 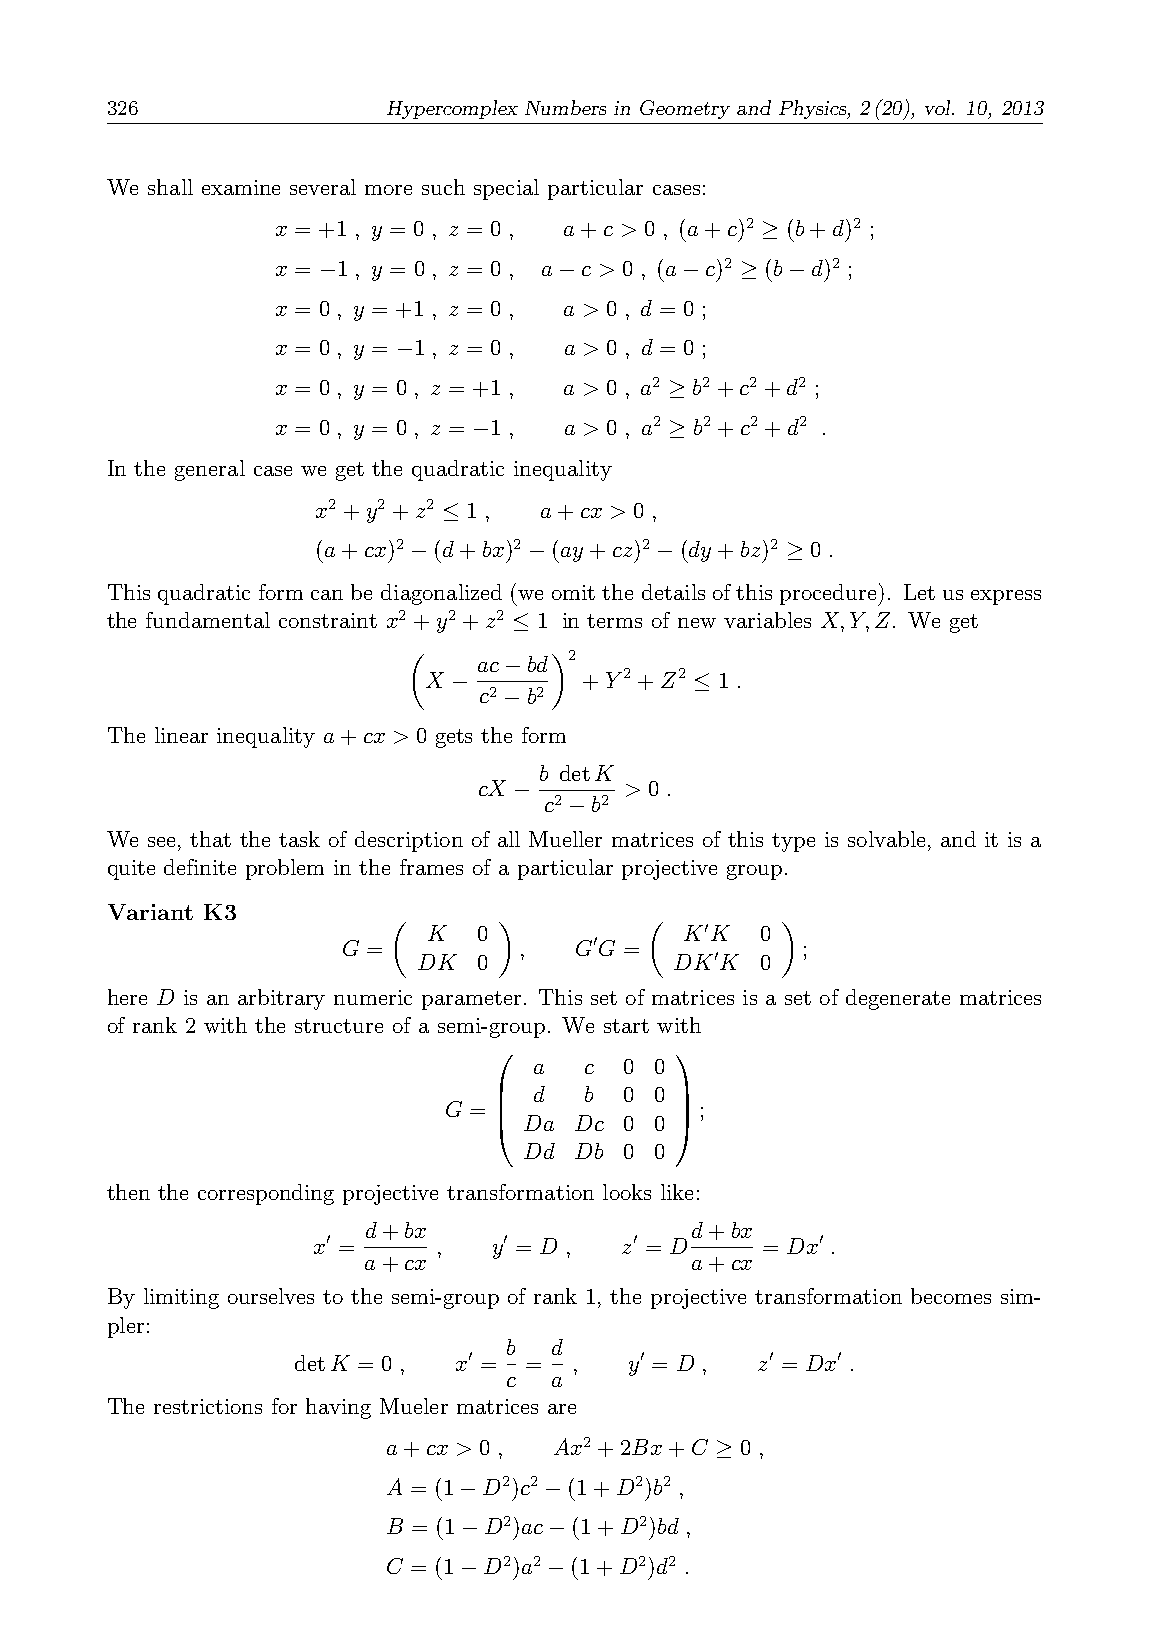 I want to click on Numbers, so click(x=565, y=107).
